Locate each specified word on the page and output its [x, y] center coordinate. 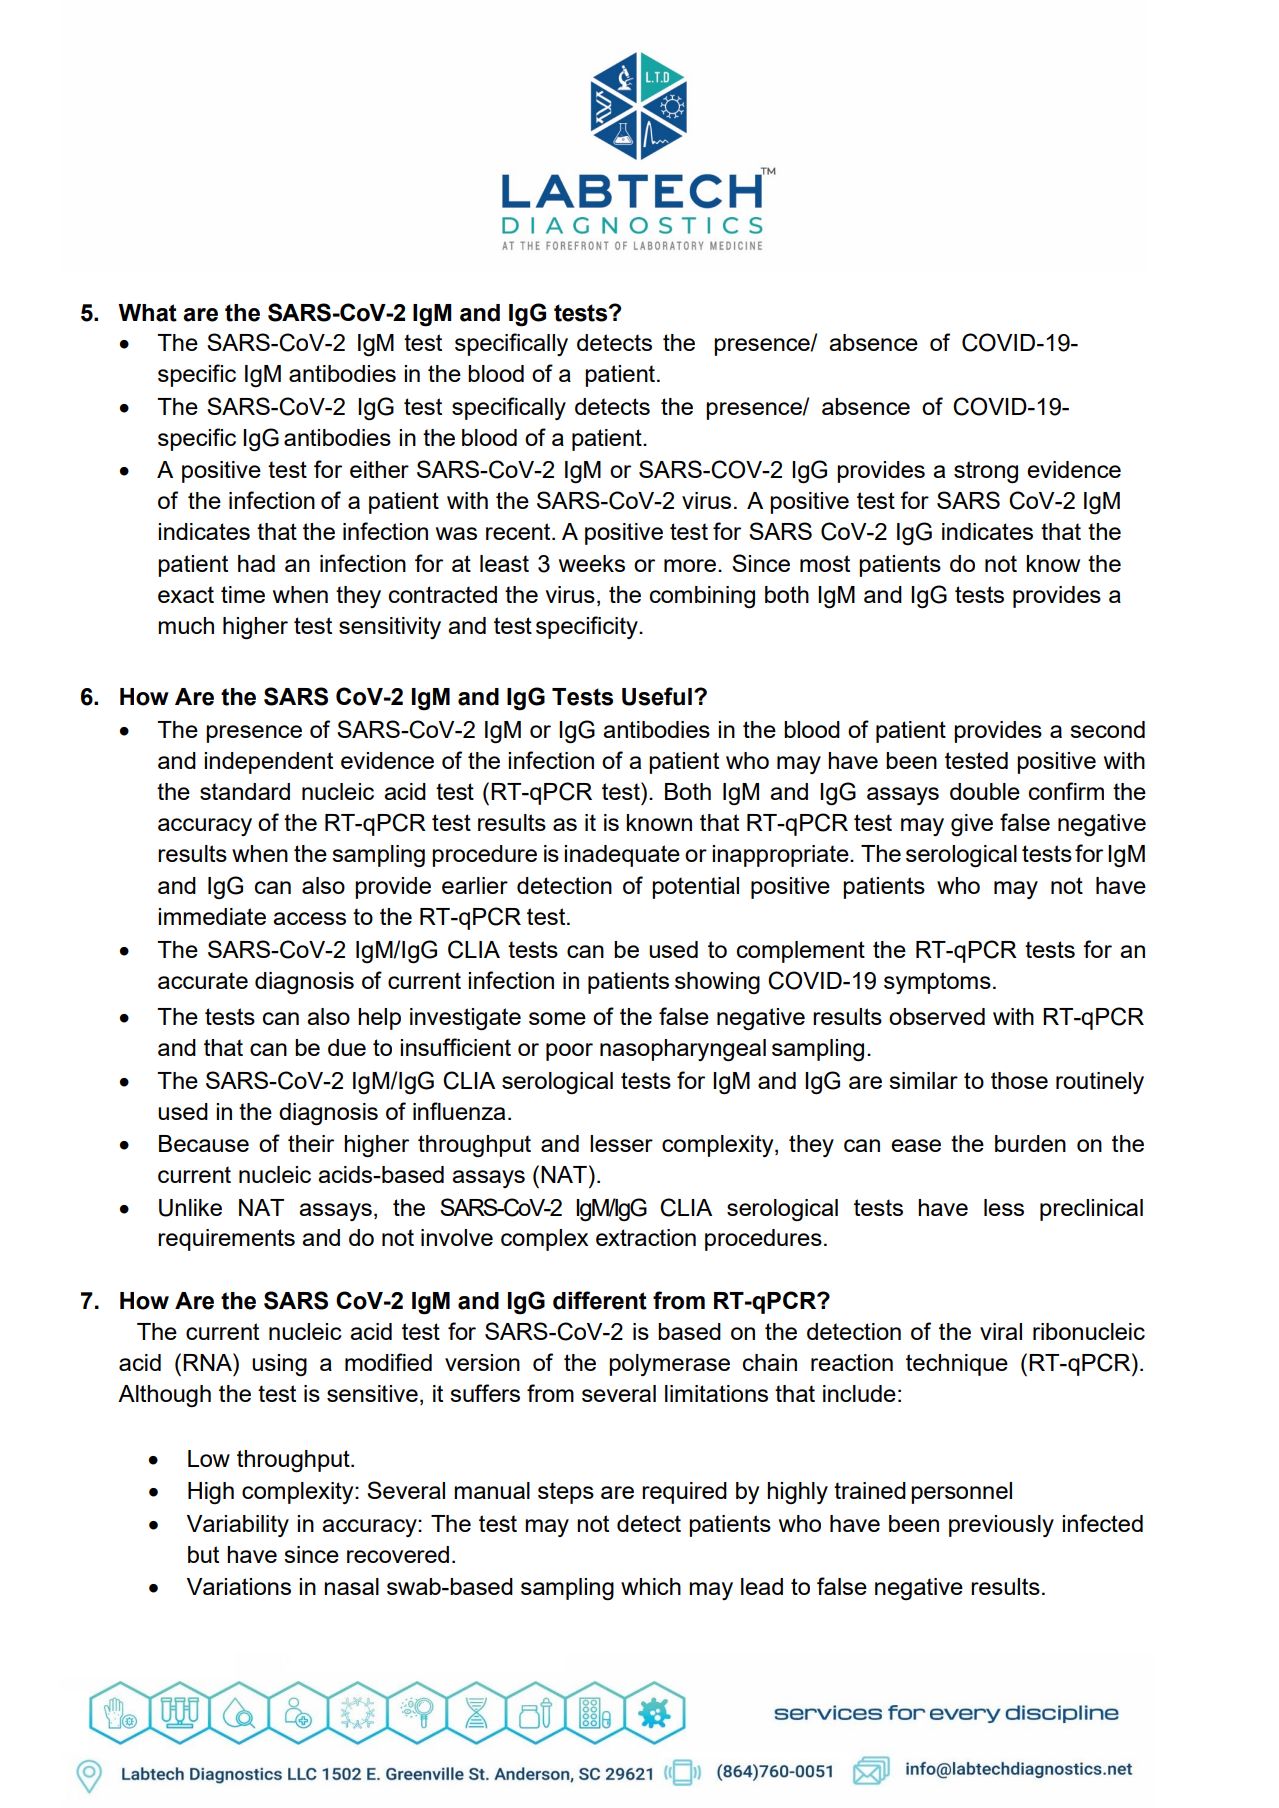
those [1019, 1080]
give [972, 825]
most [825, 563]
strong [986, 472]
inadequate [622, 856]
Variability [238, 1526]
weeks [592, 563]
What [147, 313]
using [279, 1365]
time [243, 594]
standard [245, 791]
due [347, 1047]
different [600, 1300]
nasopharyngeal [683, 1050]
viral [1001, 1331]
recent [519, 531]
